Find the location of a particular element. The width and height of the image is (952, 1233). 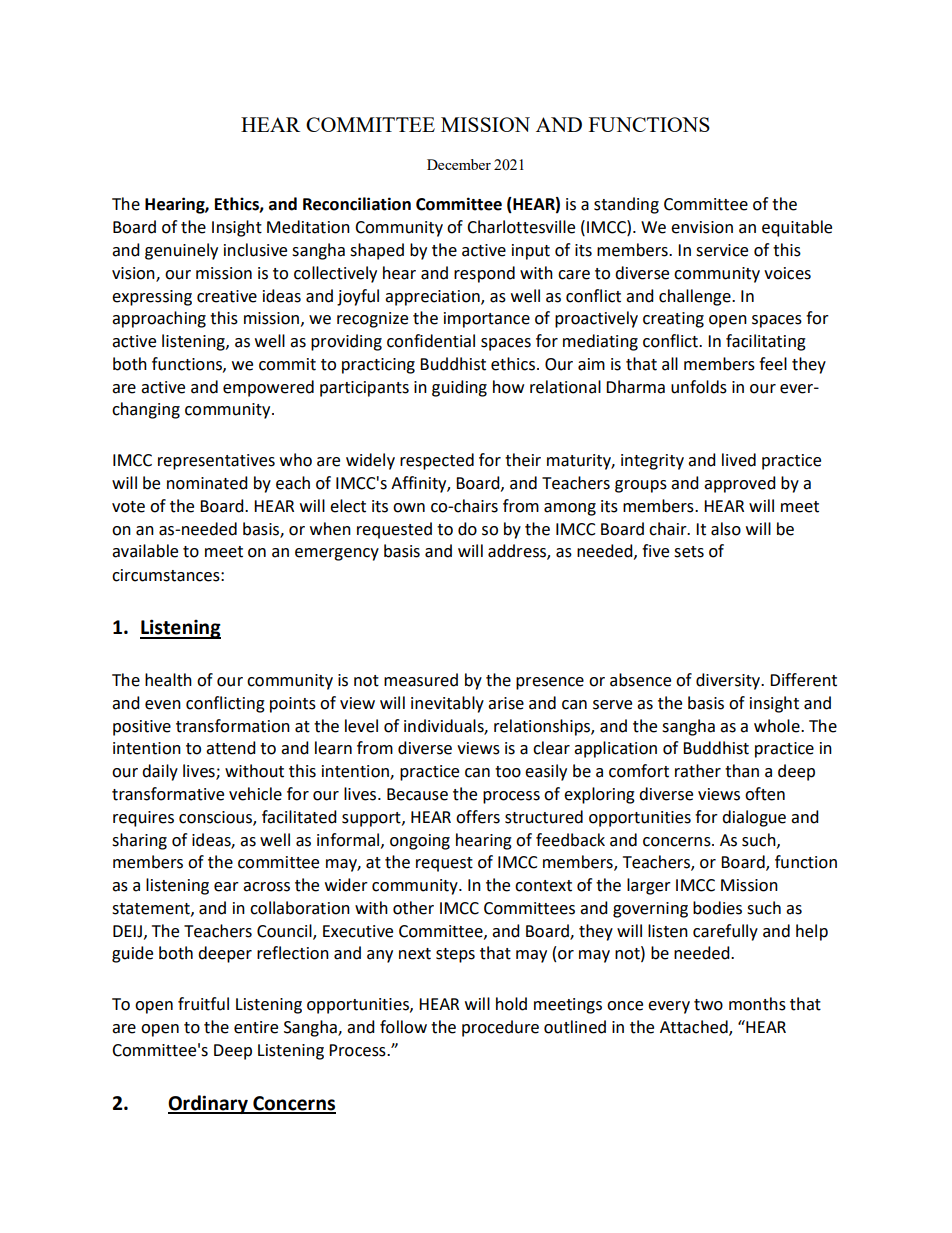

health is located at coordinates (168, 680).
